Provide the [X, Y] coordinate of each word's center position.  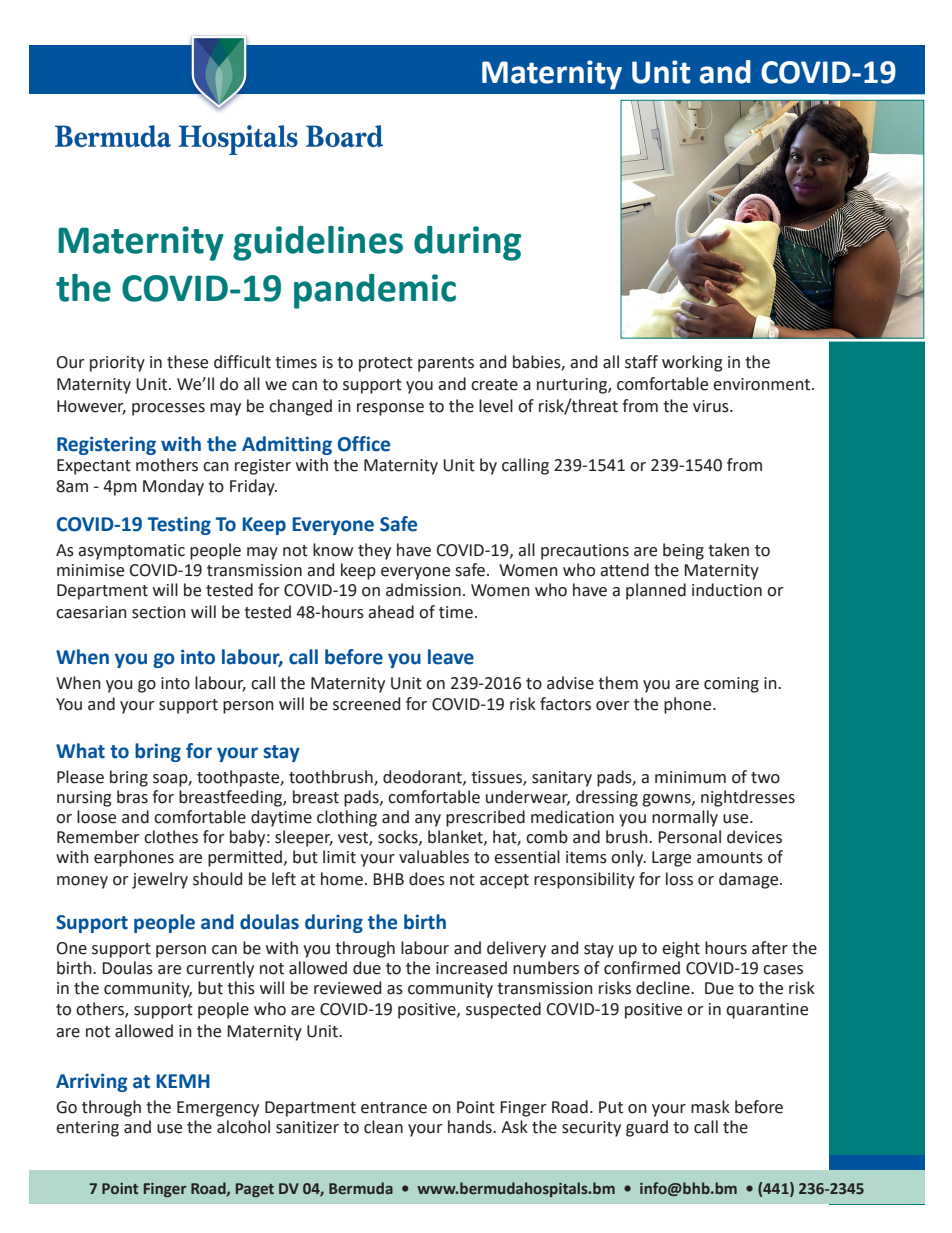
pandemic [375, 291]
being [683, 551]
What [80, 751]
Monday [173, 487]
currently [220, 969]
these [187, 362]
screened [366, 704]
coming [731, 685]
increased [471, 968]
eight [681, 949]
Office [364, 444]
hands [471, 1127]
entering [87, 1129]
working [692, 363]
